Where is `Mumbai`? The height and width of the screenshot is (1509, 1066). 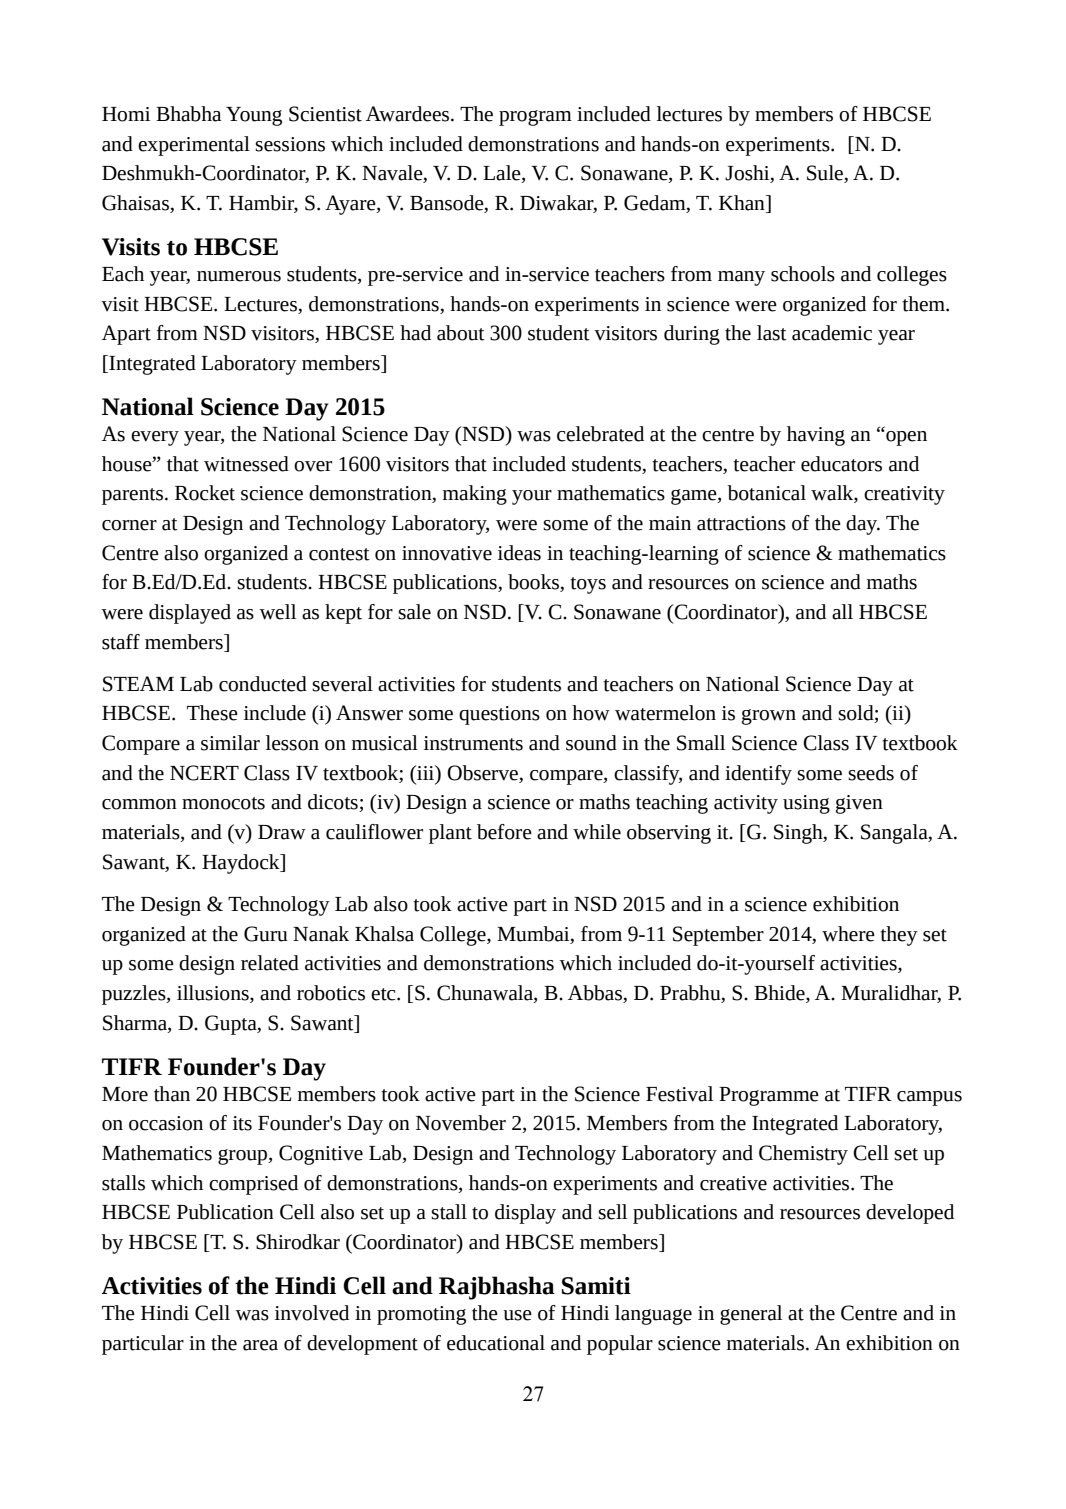 Mumbai is located at coordinates (534, 934).
